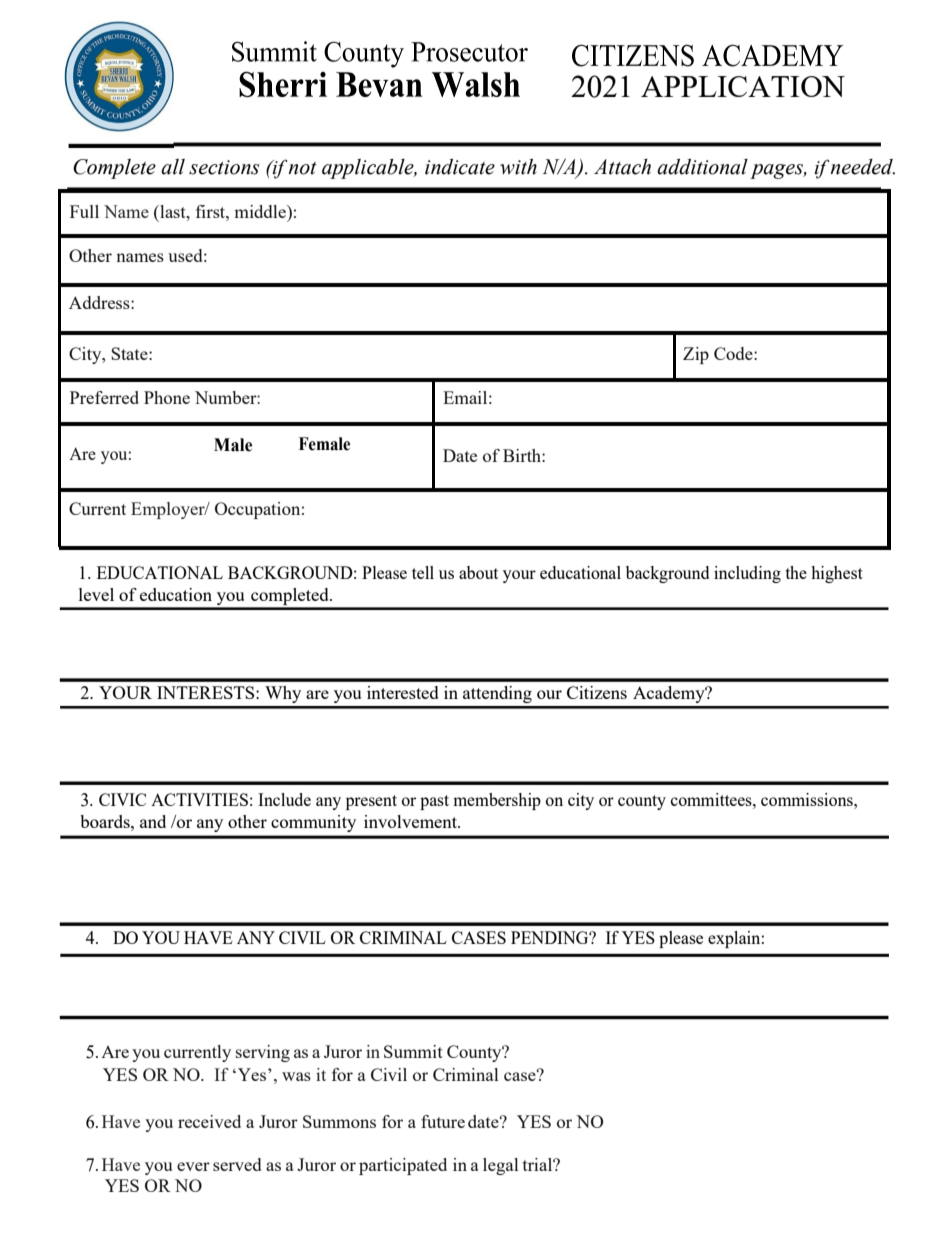 The height and width of the screenshot is (1233, 952). Describe the element at coordinates (597, 692) in the screenshot. I see `Citizens` at that location.
